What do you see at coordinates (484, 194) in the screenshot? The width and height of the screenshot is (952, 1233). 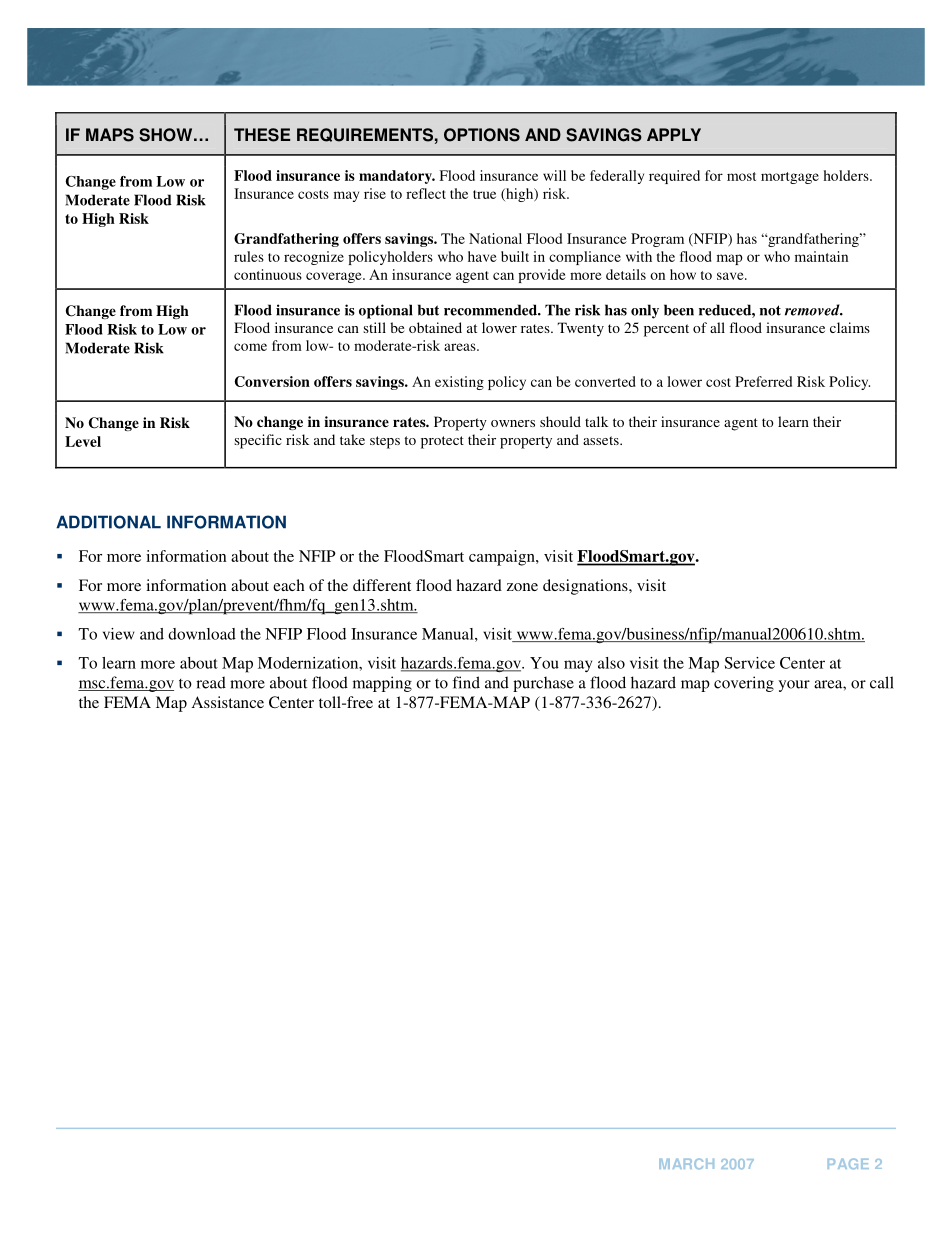 I see `true` at bounding box center [484, 194].
